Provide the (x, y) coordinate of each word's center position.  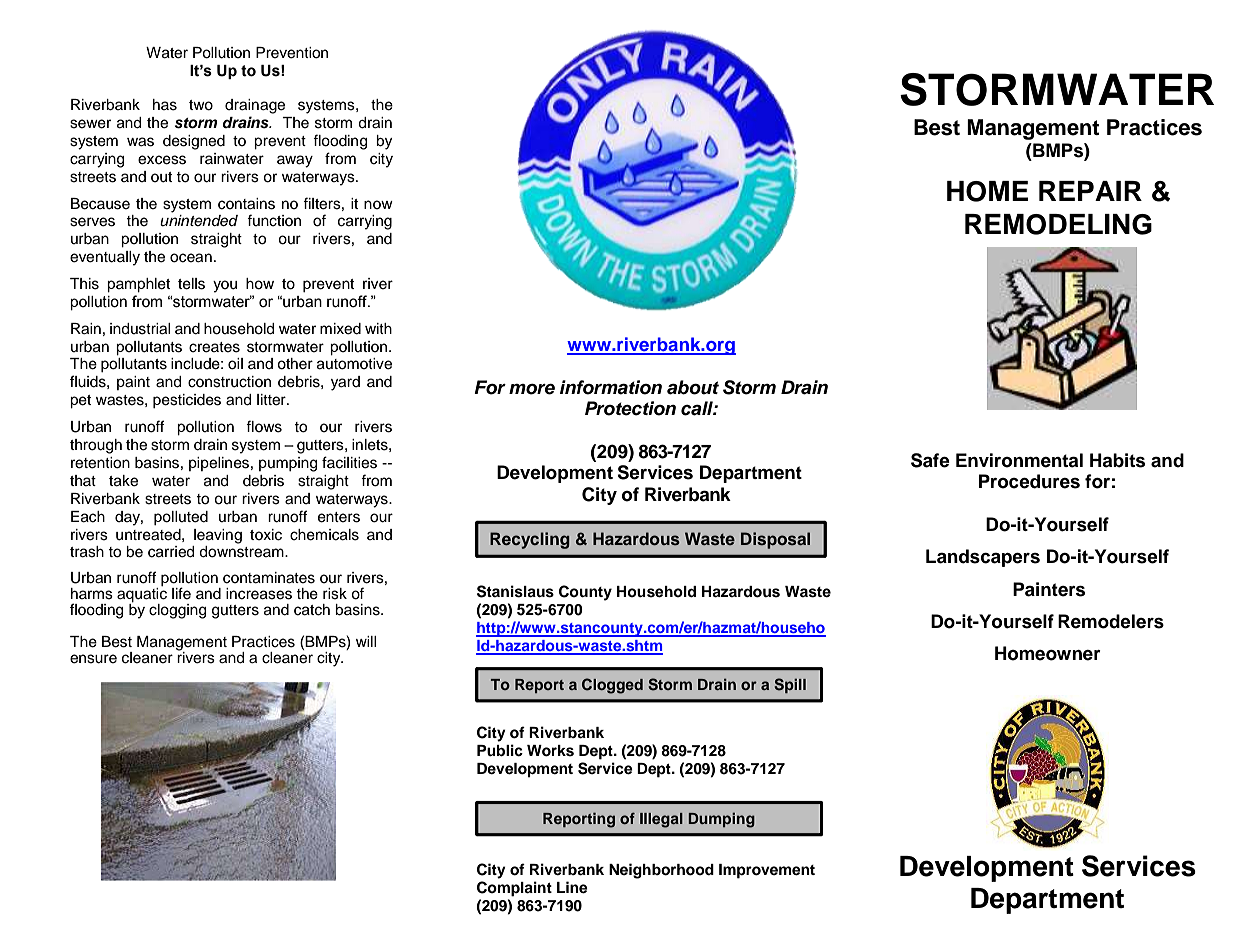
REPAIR (1090, 191)
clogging (177, 611)
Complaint (514, 889)
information (611, 387)
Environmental (1019, 460)
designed (194, 142)
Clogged (612, 686)
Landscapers (983, 558)
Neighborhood (661, 871)
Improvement (767, 871)
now (378, 204)
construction (229, 382)
